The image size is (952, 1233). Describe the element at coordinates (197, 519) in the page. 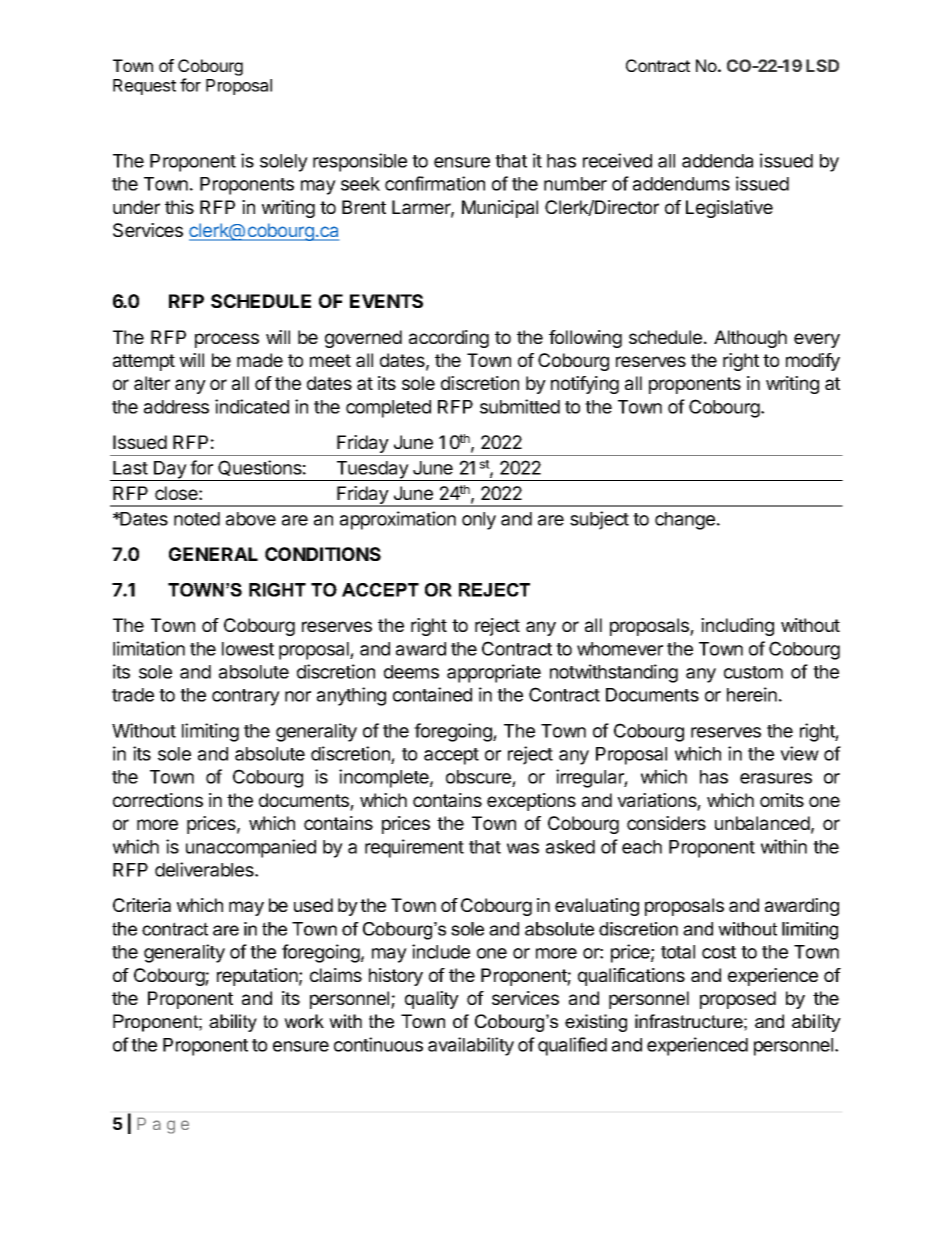

I see `noted` at that location.
